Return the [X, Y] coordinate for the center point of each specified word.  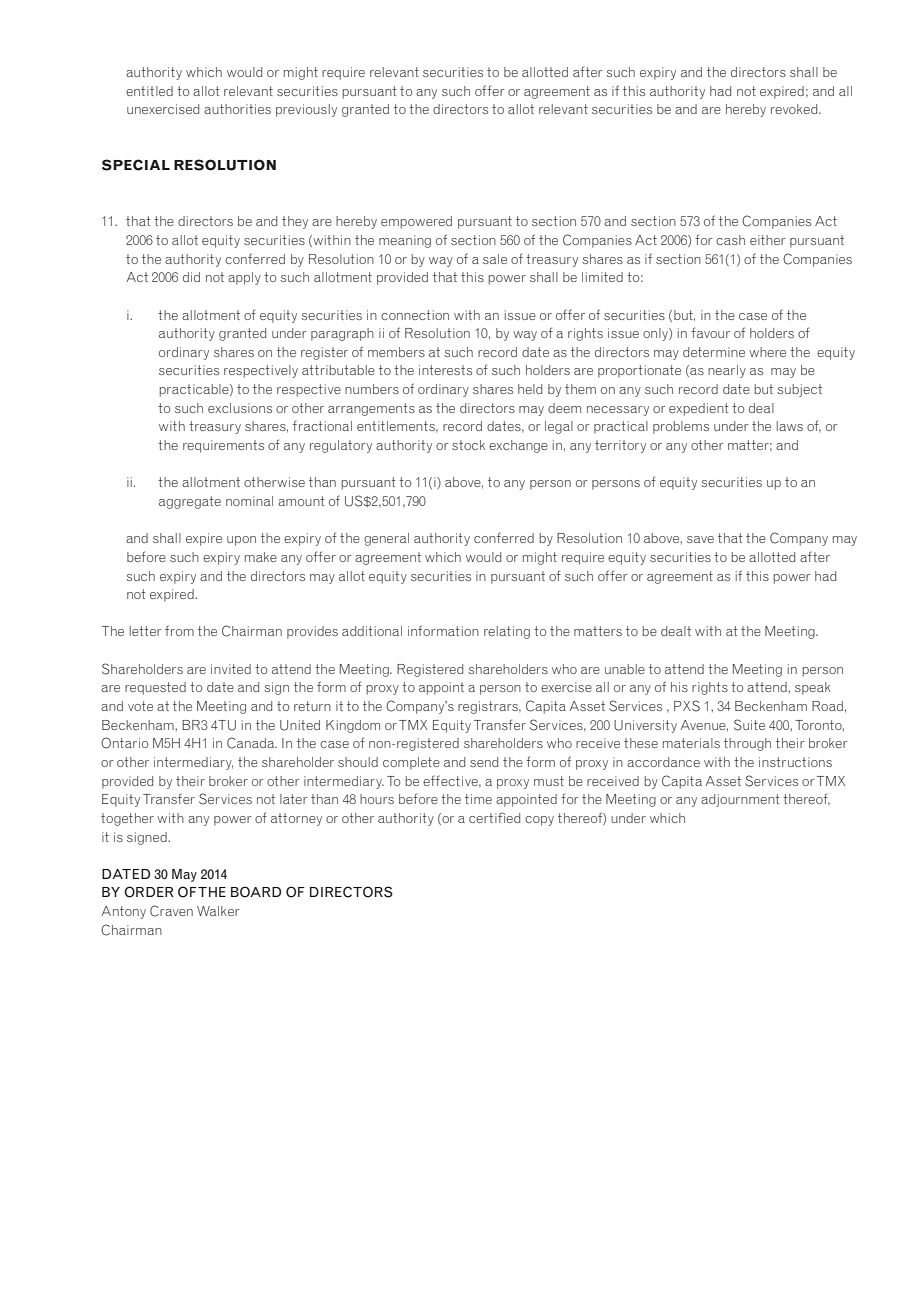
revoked [795, 109]
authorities [237, 109]
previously [306, 110]
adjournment [740, 800]
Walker [218, 911]
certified [494, 817]
